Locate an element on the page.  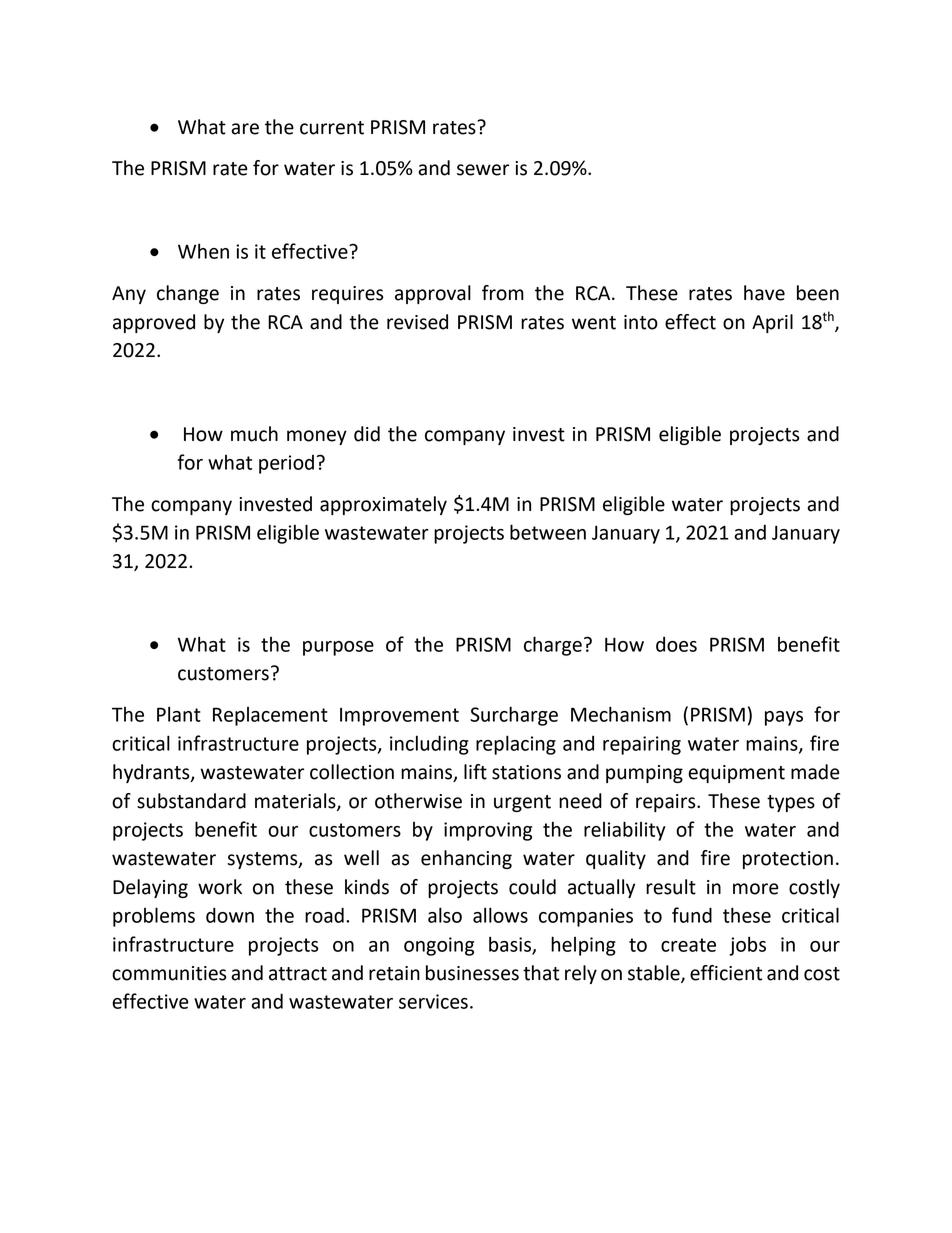
period is located at coordinates (286, 464).
